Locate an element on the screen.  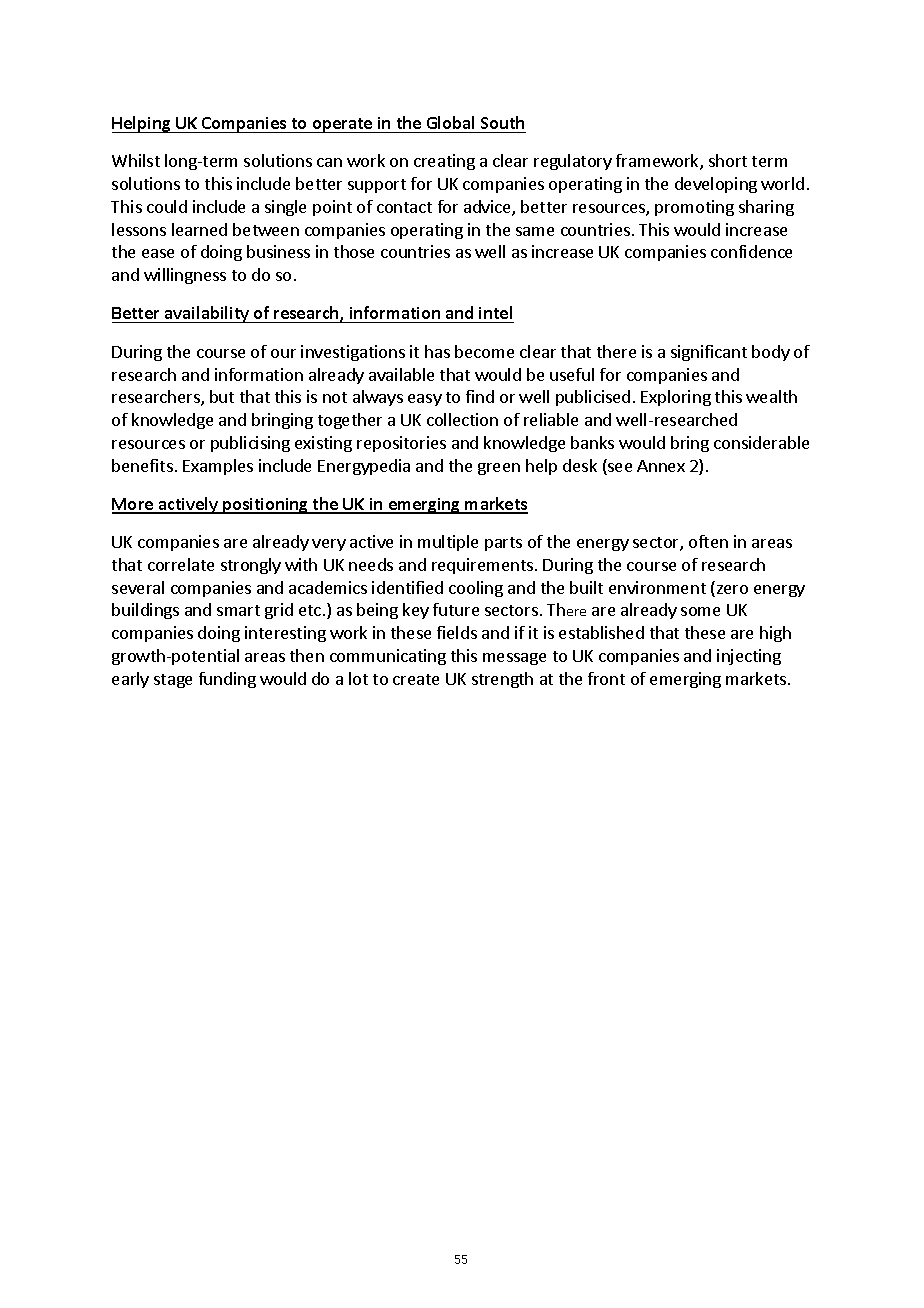
short is located at coordinates (728, 160).
